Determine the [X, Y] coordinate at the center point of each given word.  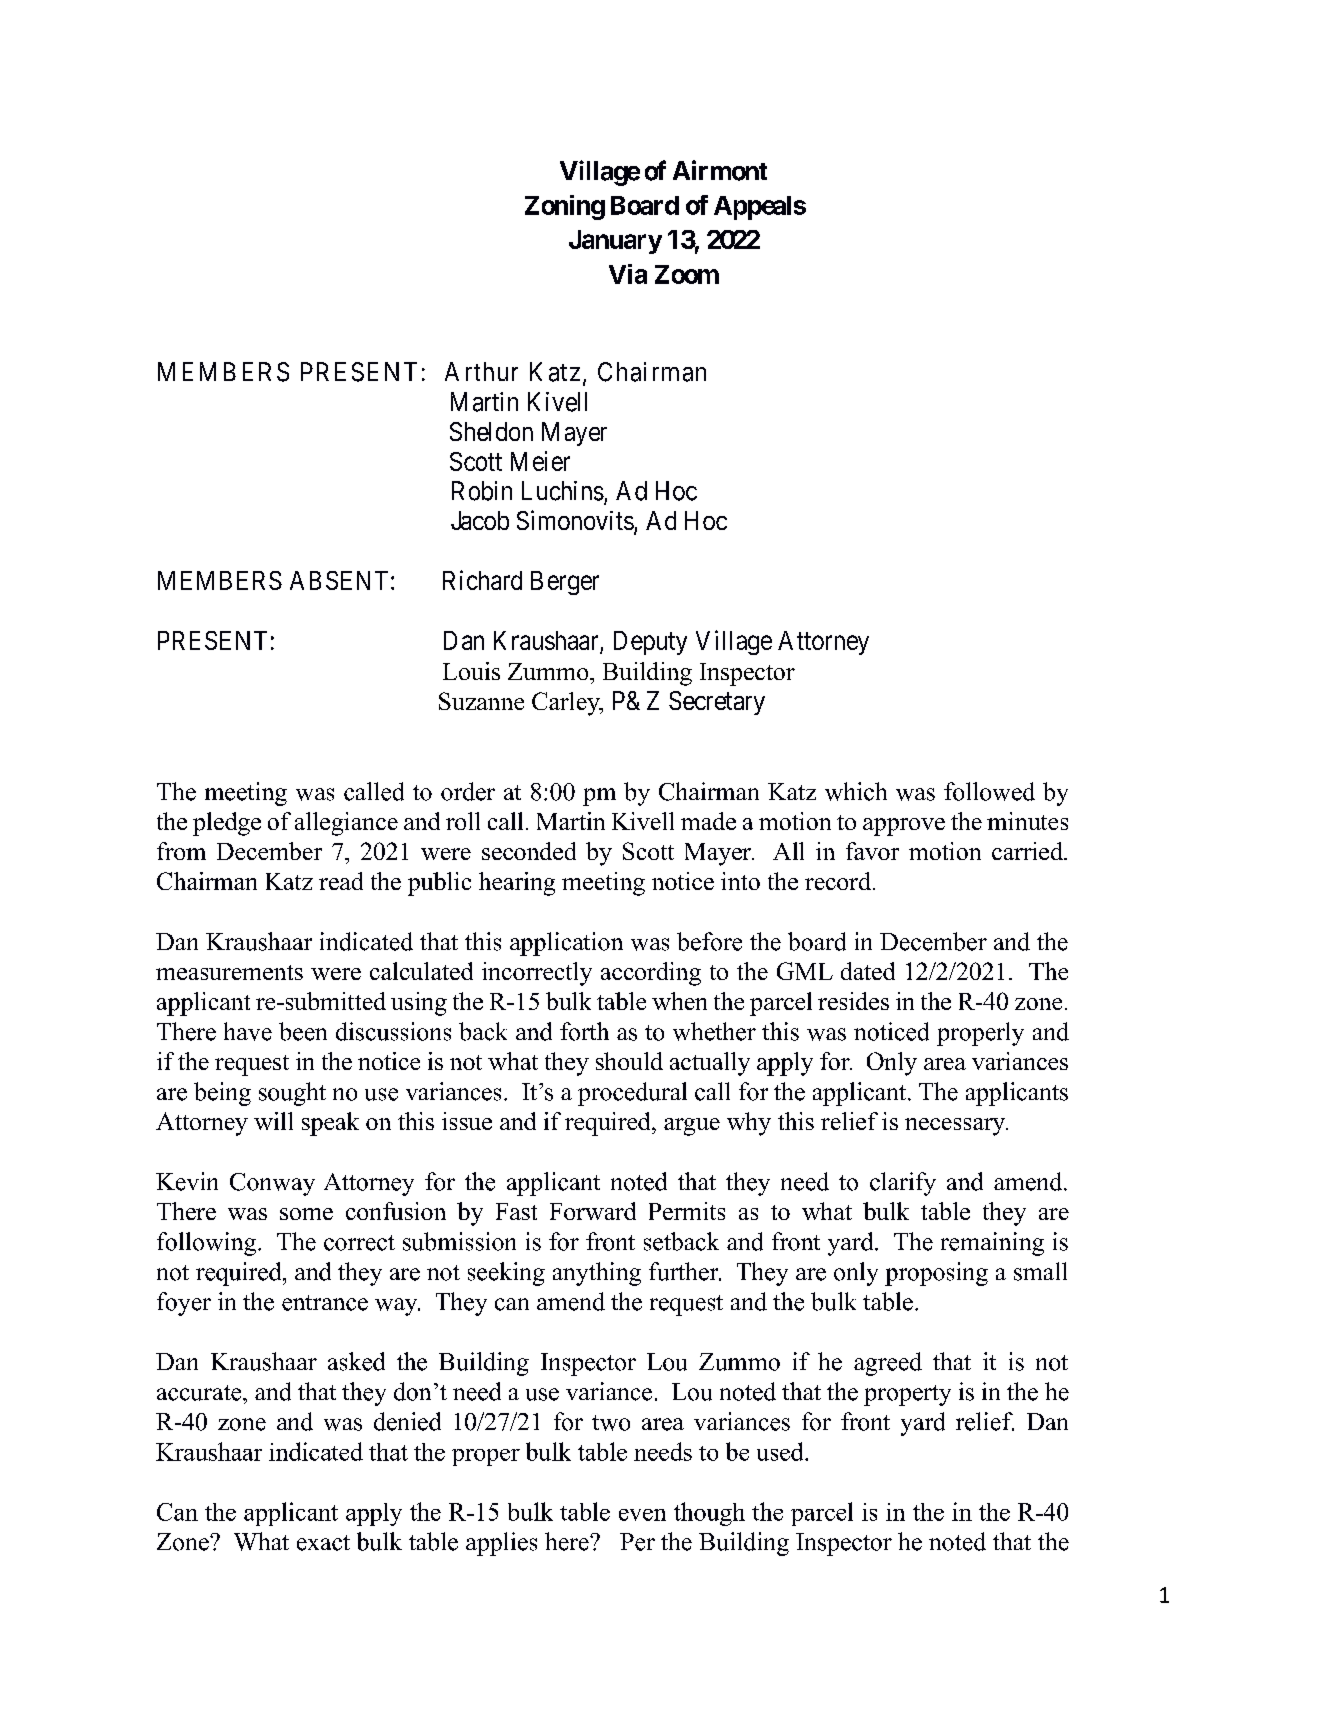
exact [323, 1543]
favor [872, 851]
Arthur [481, 371]
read [341, 881]
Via [628, 274]
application [566, 944]
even [642, 1515]
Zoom [687, 274]
